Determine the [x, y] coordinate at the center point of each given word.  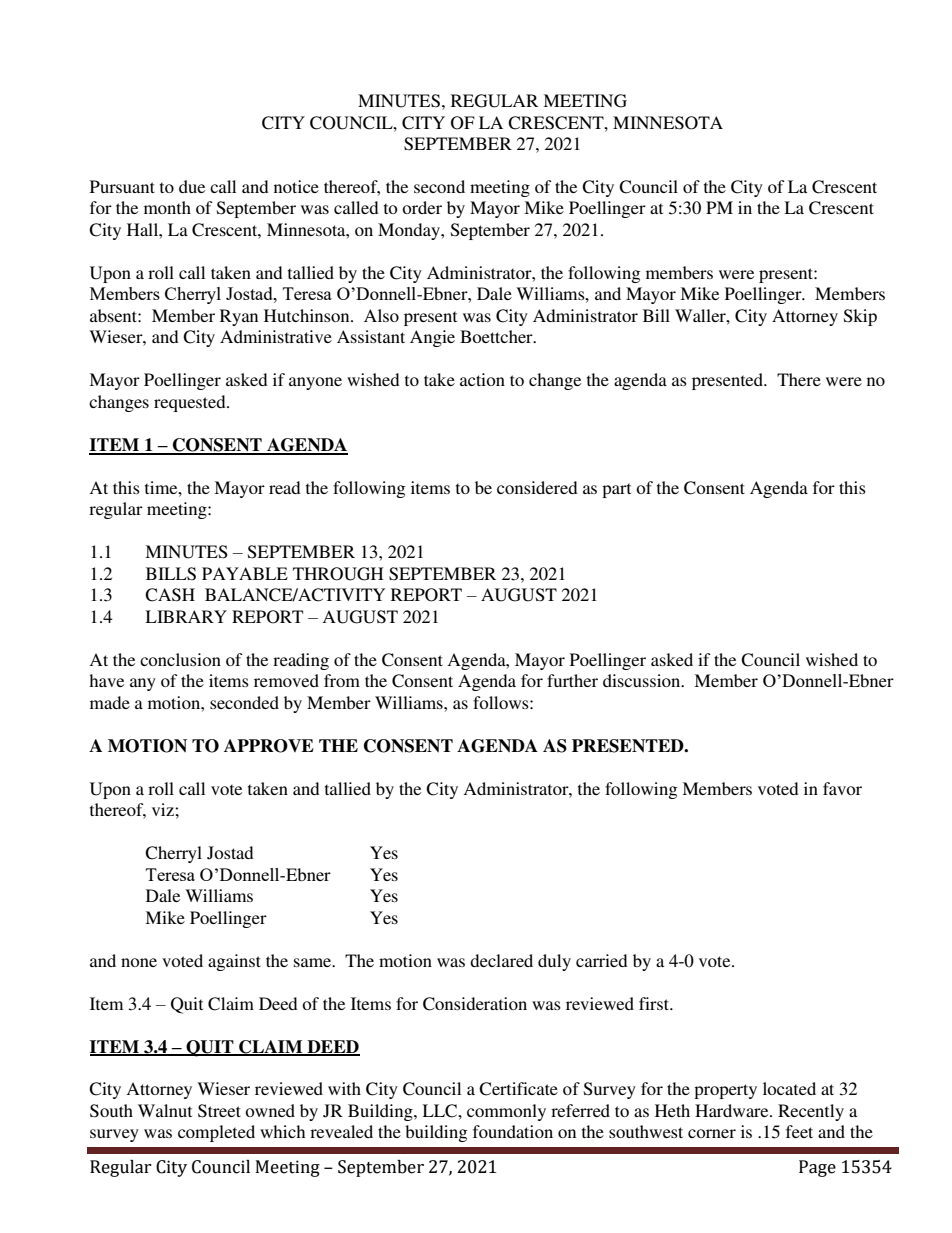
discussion [643, 680]
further [572, 680]
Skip [860, 317]
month [167, 207]
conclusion [180, 659]
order [422, 207]
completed [216, 1133]
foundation [513, 1131]
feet [799, 1131]
